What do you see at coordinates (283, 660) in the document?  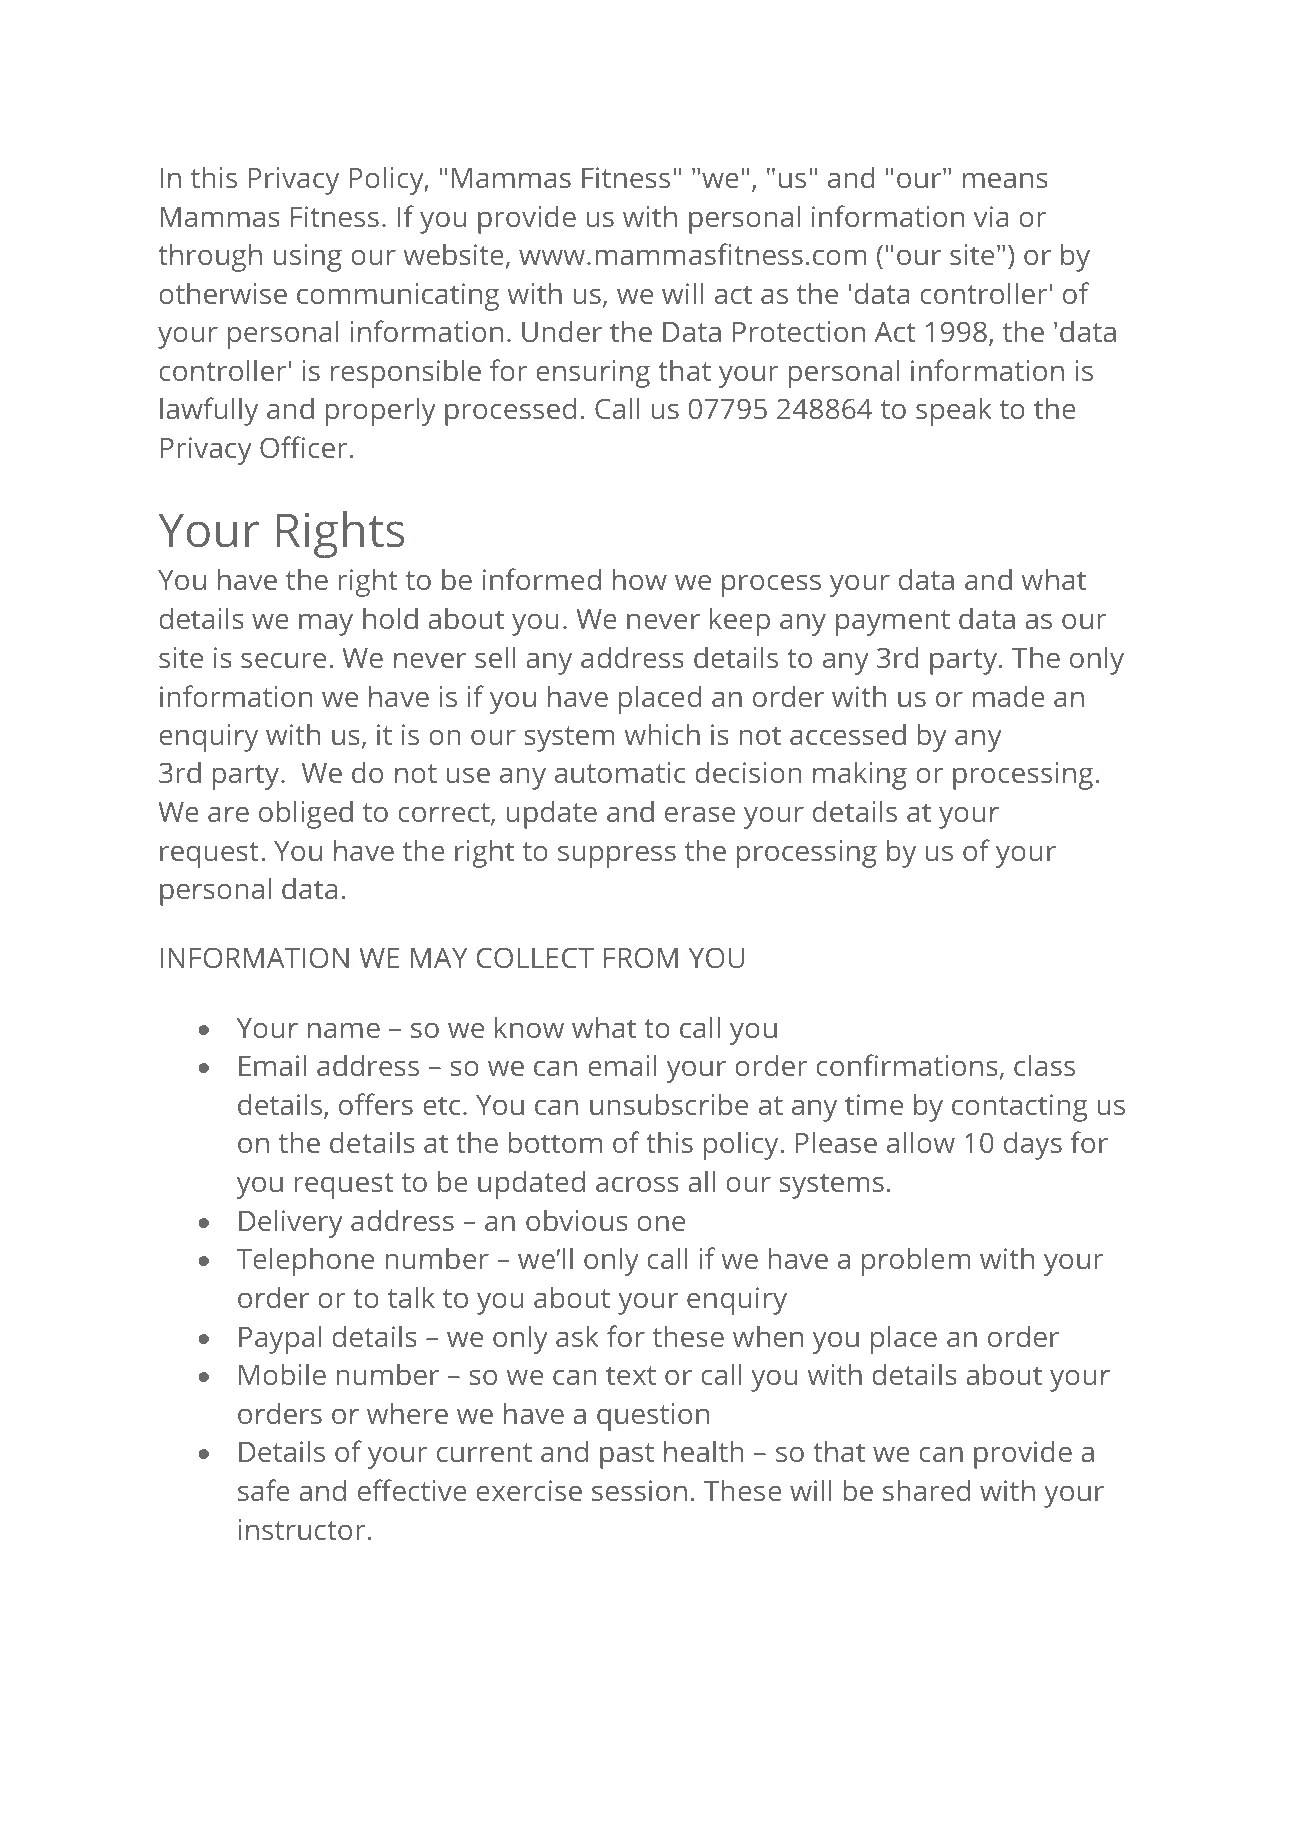 I see `secure` at bounding box center [283, 660].
